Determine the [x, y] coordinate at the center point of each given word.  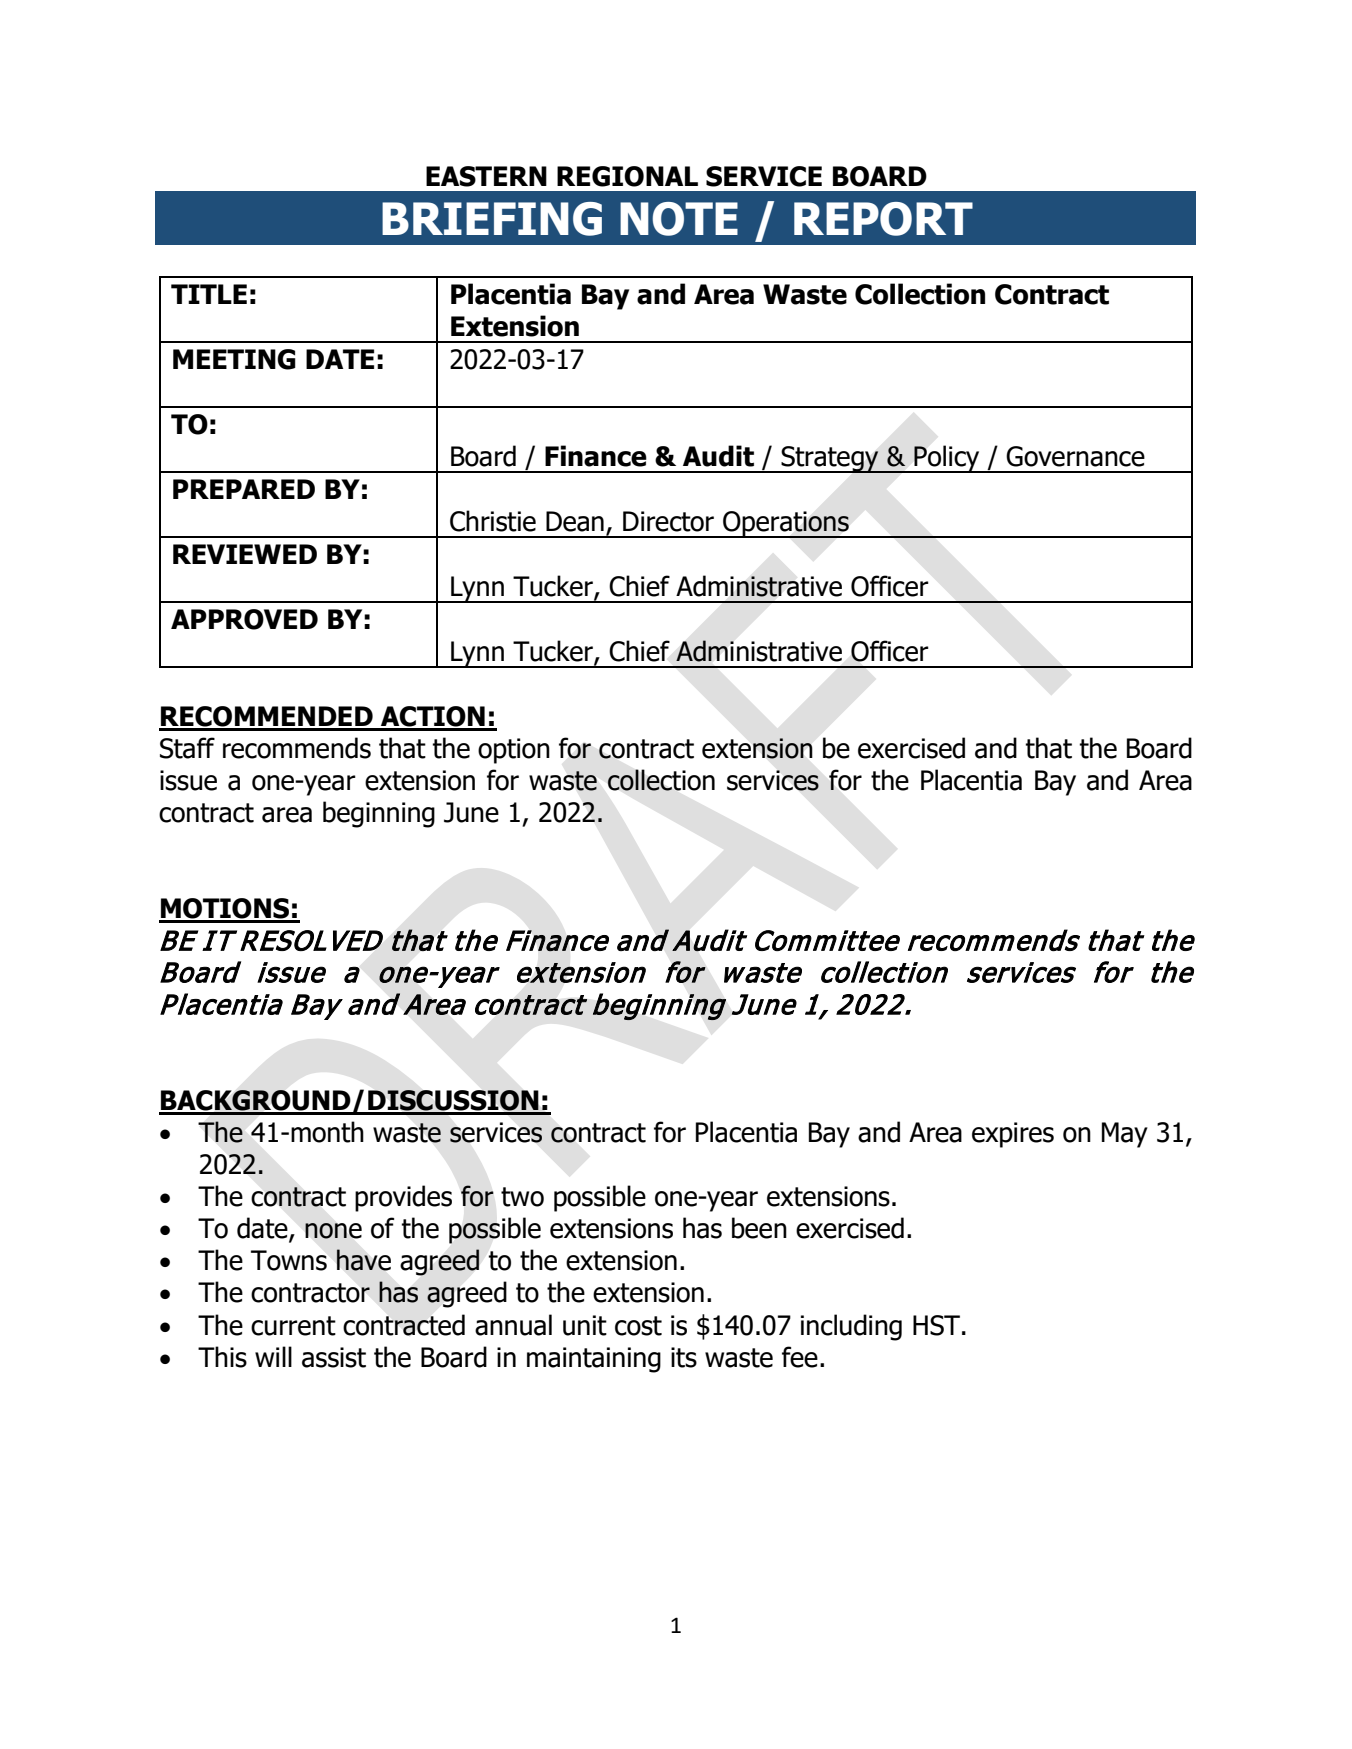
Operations [786, 524]
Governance [1075, 456]
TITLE [209, 294]
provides [403, 1198]
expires [1013, 1135]
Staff [187, 748]
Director [668, 521]
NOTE [679, 219]
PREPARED [244, 489]
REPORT [883, 219]
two [522, 1197]
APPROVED [244, 619]
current [293, 1326]
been [759, 1228]
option [514, 751]
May [1125, 1135]
